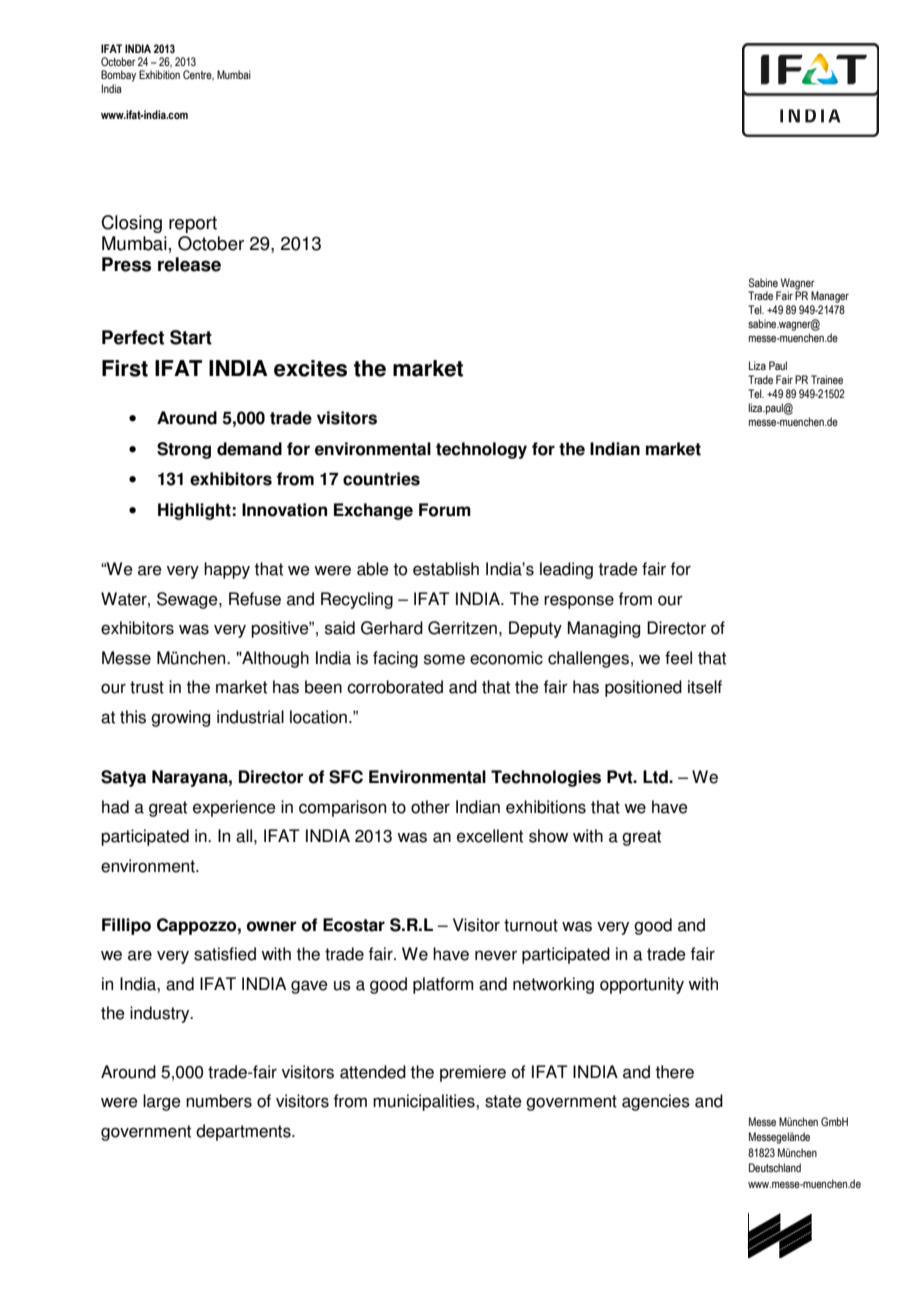 Image resolution: width=924 pixels, height=1308 pixels. I want to click on report, so click(193, 224).
